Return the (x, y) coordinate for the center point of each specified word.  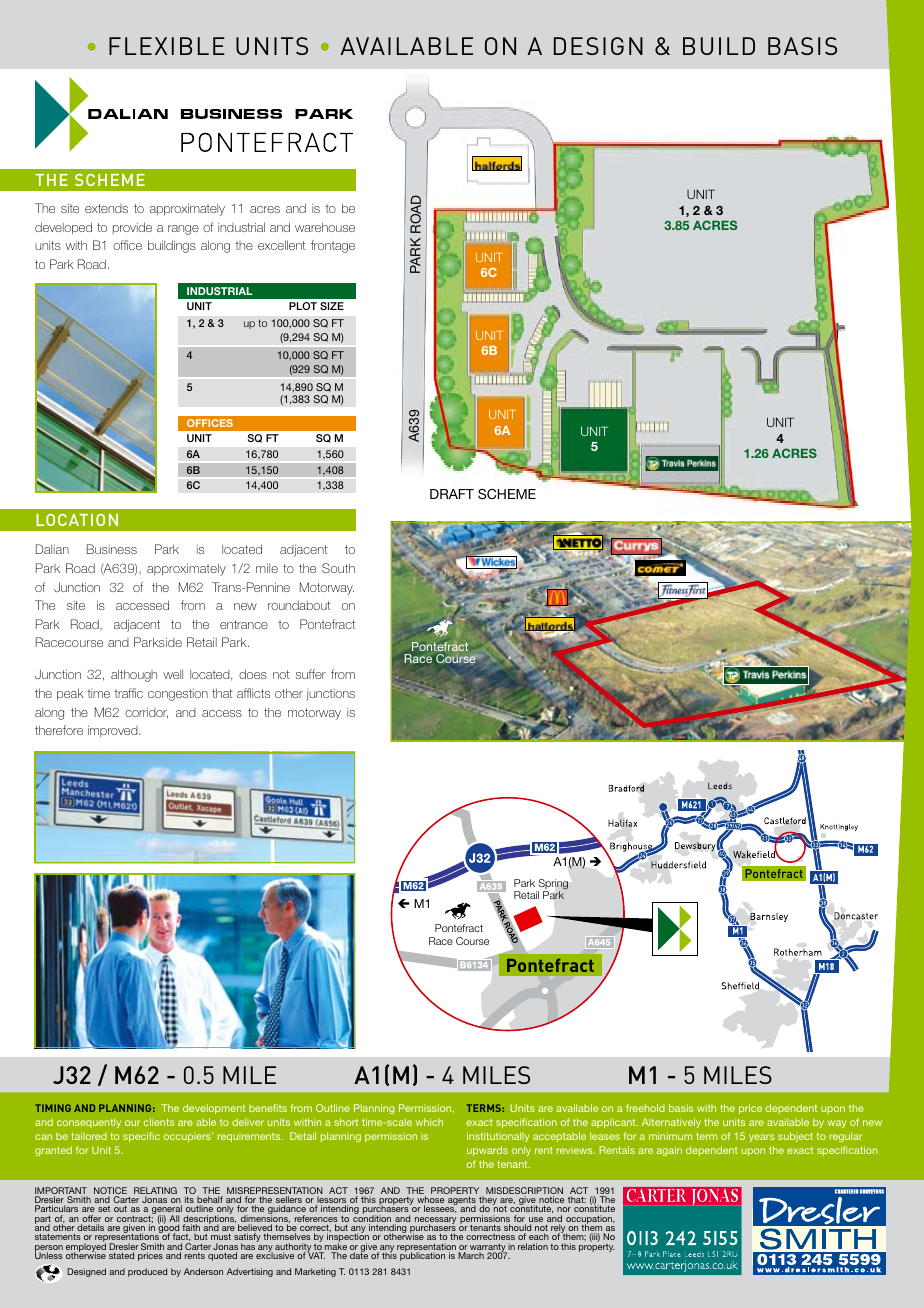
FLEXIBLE (167, 46)
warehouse (325, 227)
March (471, 1255)
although (134, 675)
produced (147, 1272)
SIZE (332, 306)
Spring (552, 885)
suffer (311, 674)
